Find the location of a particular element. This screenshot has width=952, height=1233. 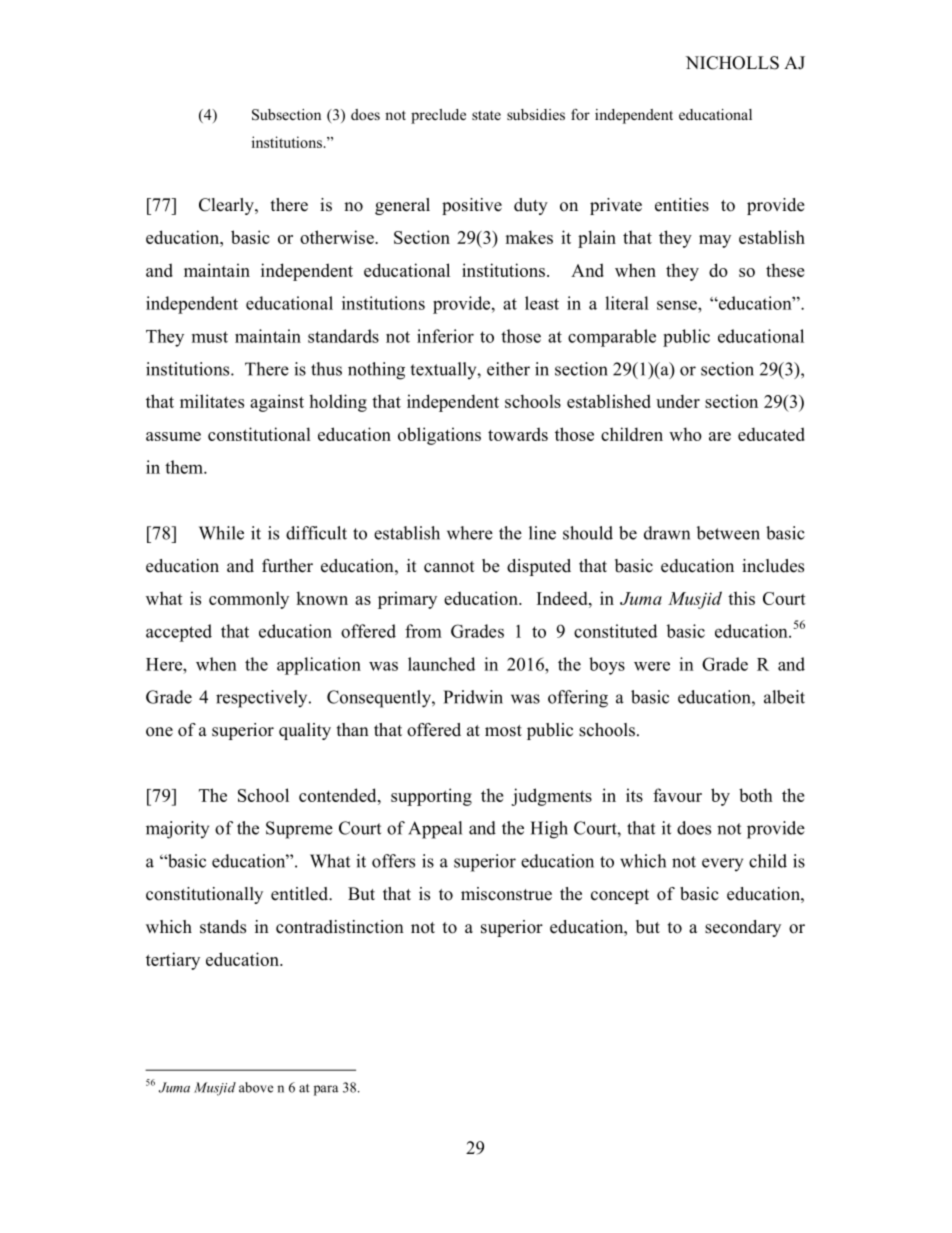

Clearly is located at coordinates (227, 206).
